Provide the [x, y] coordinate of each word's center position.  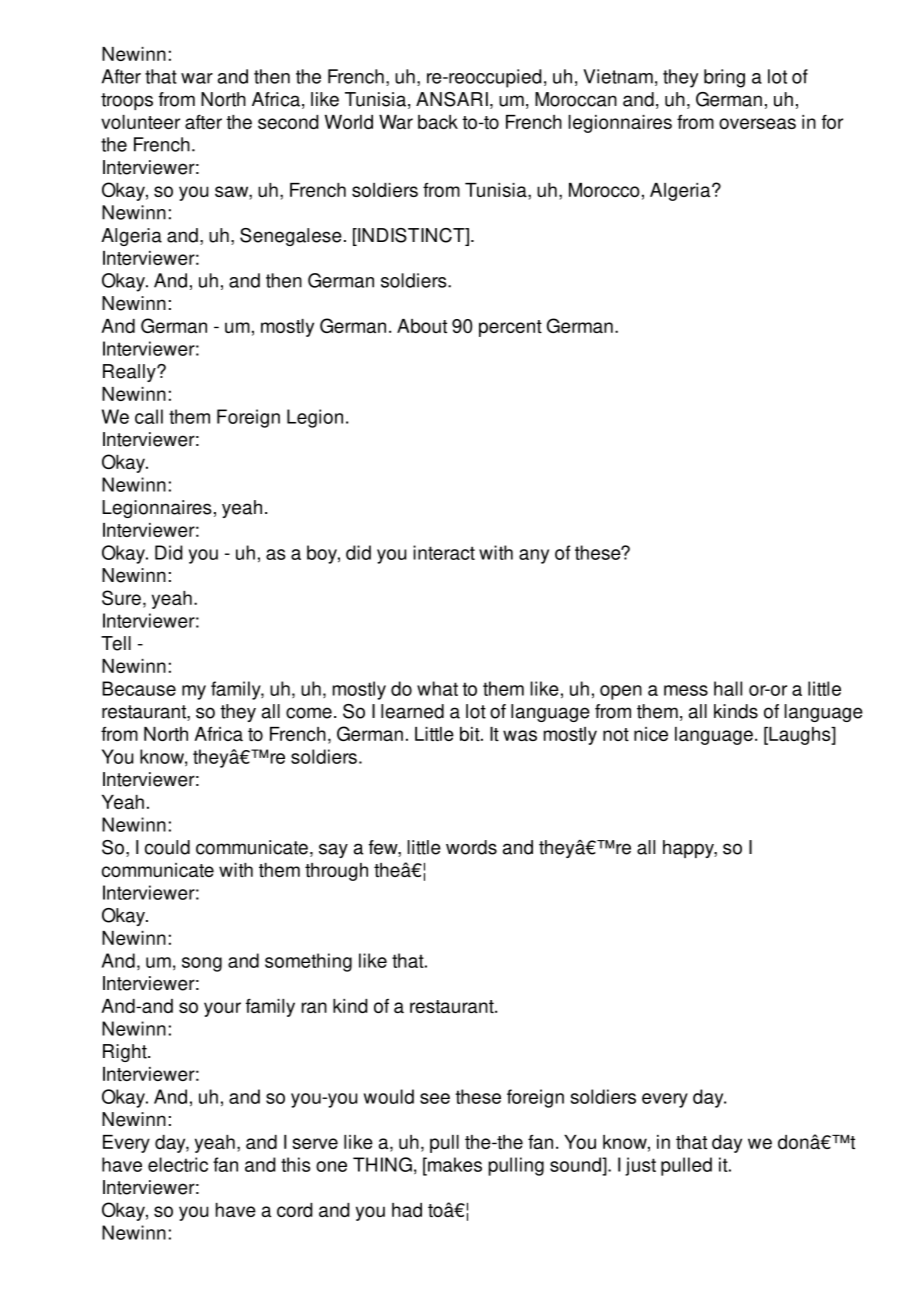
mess [686, 690]
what [437, 688]
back [438, 122]
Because [139, 688]
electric [178, 1164]
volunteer [140, 122]
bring [724, 78]
